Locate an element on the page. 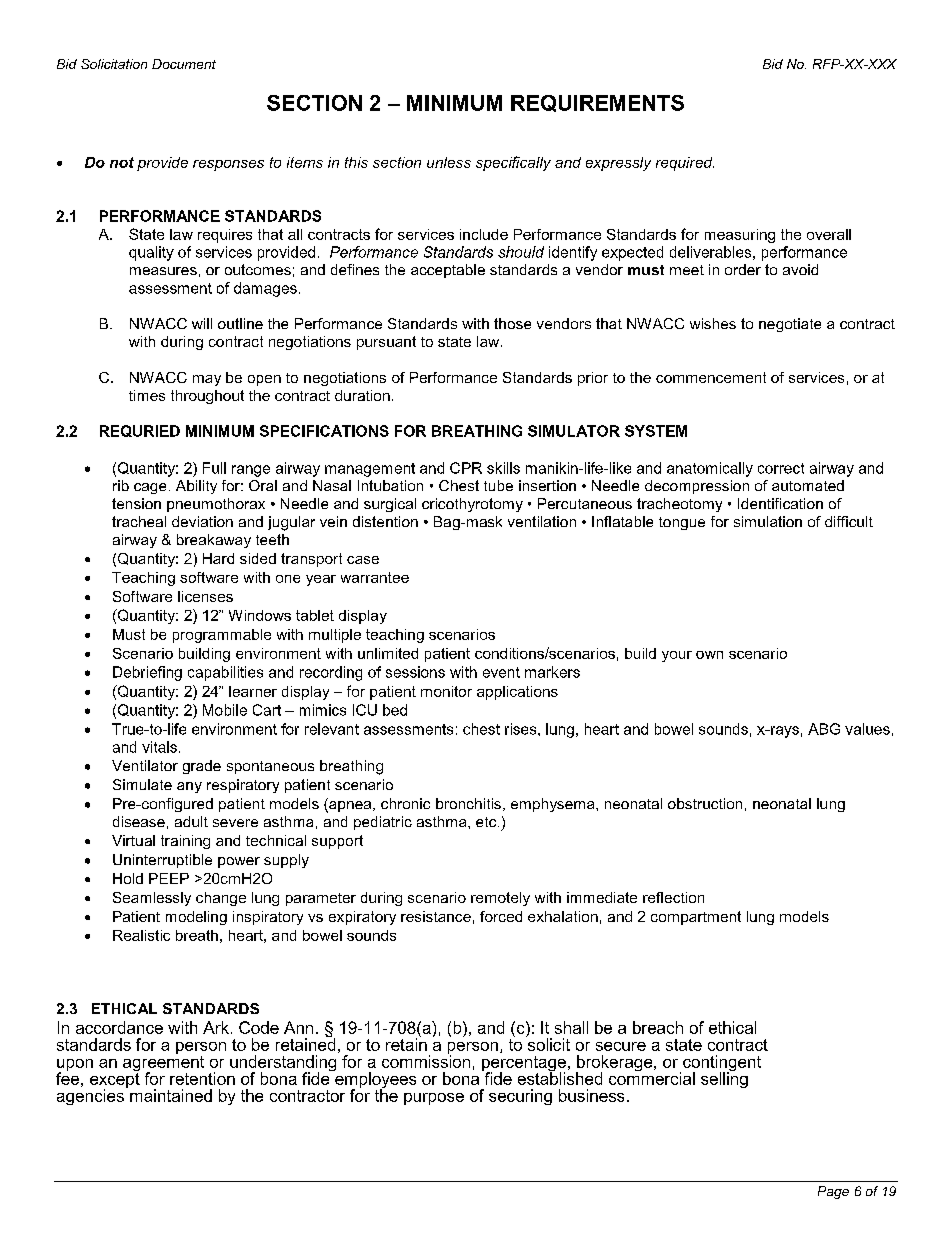 The height and width of the image is (1233, 952). simulation is located at coordinates (768, 521).
